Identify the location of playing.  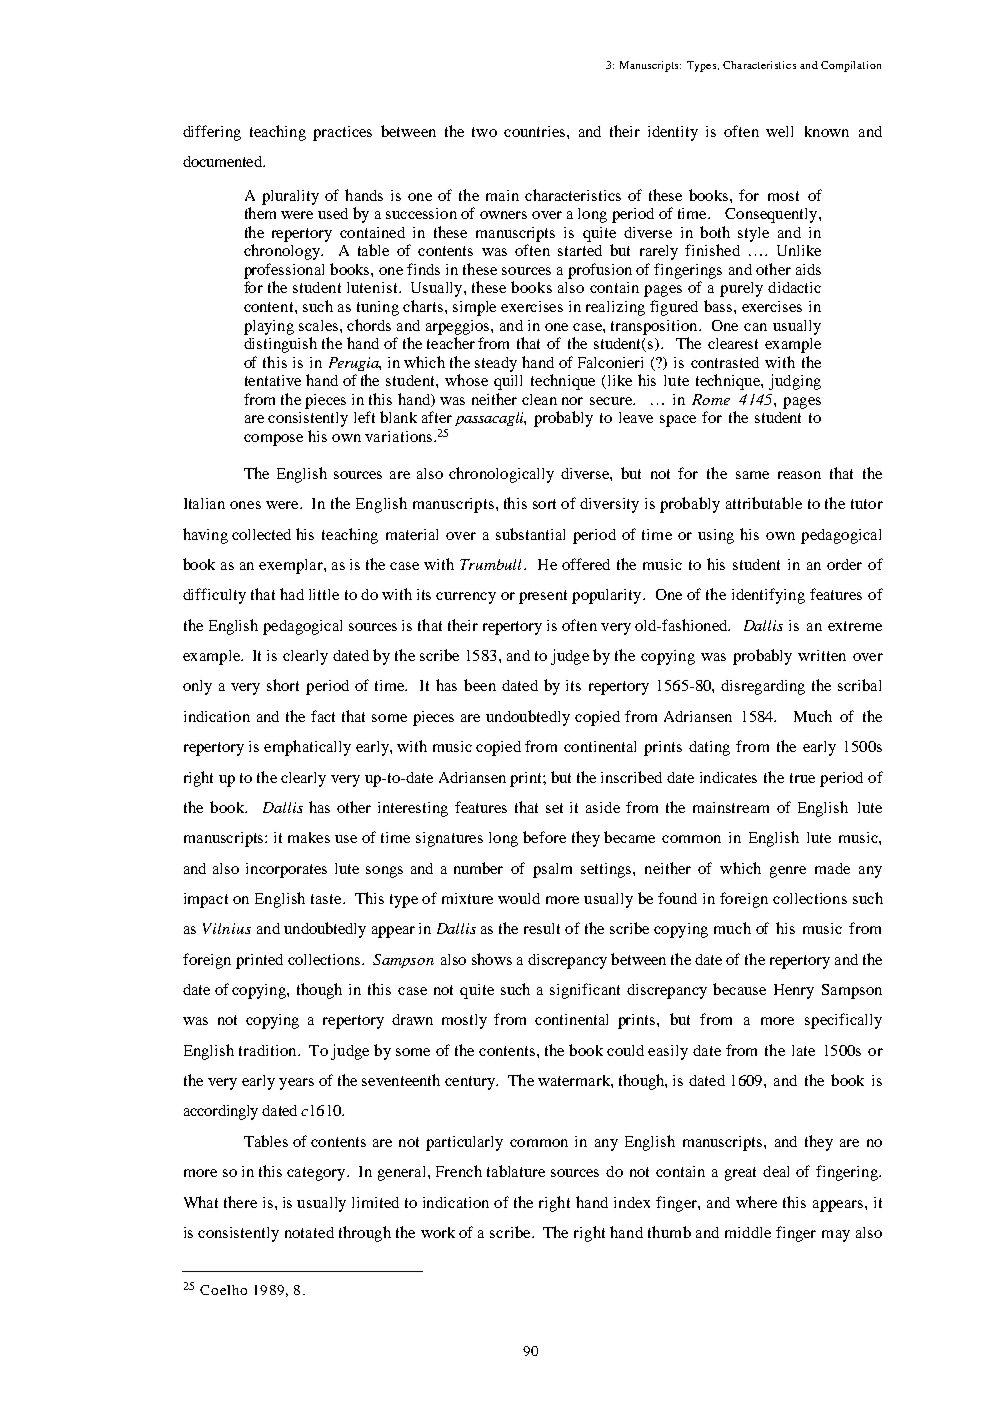
(269, 327).
